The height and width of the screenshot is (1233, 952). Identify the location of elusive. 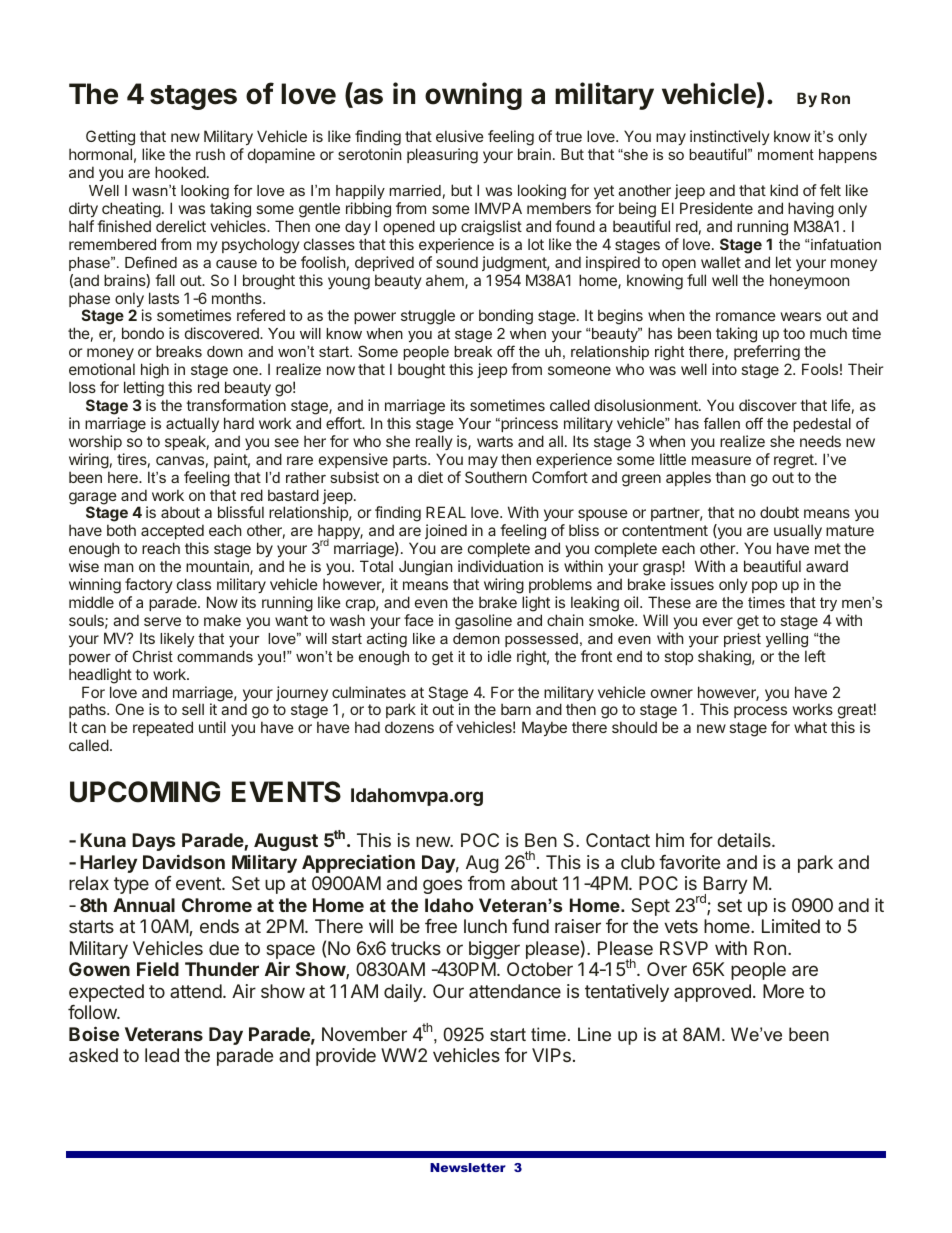
(460, 136).
